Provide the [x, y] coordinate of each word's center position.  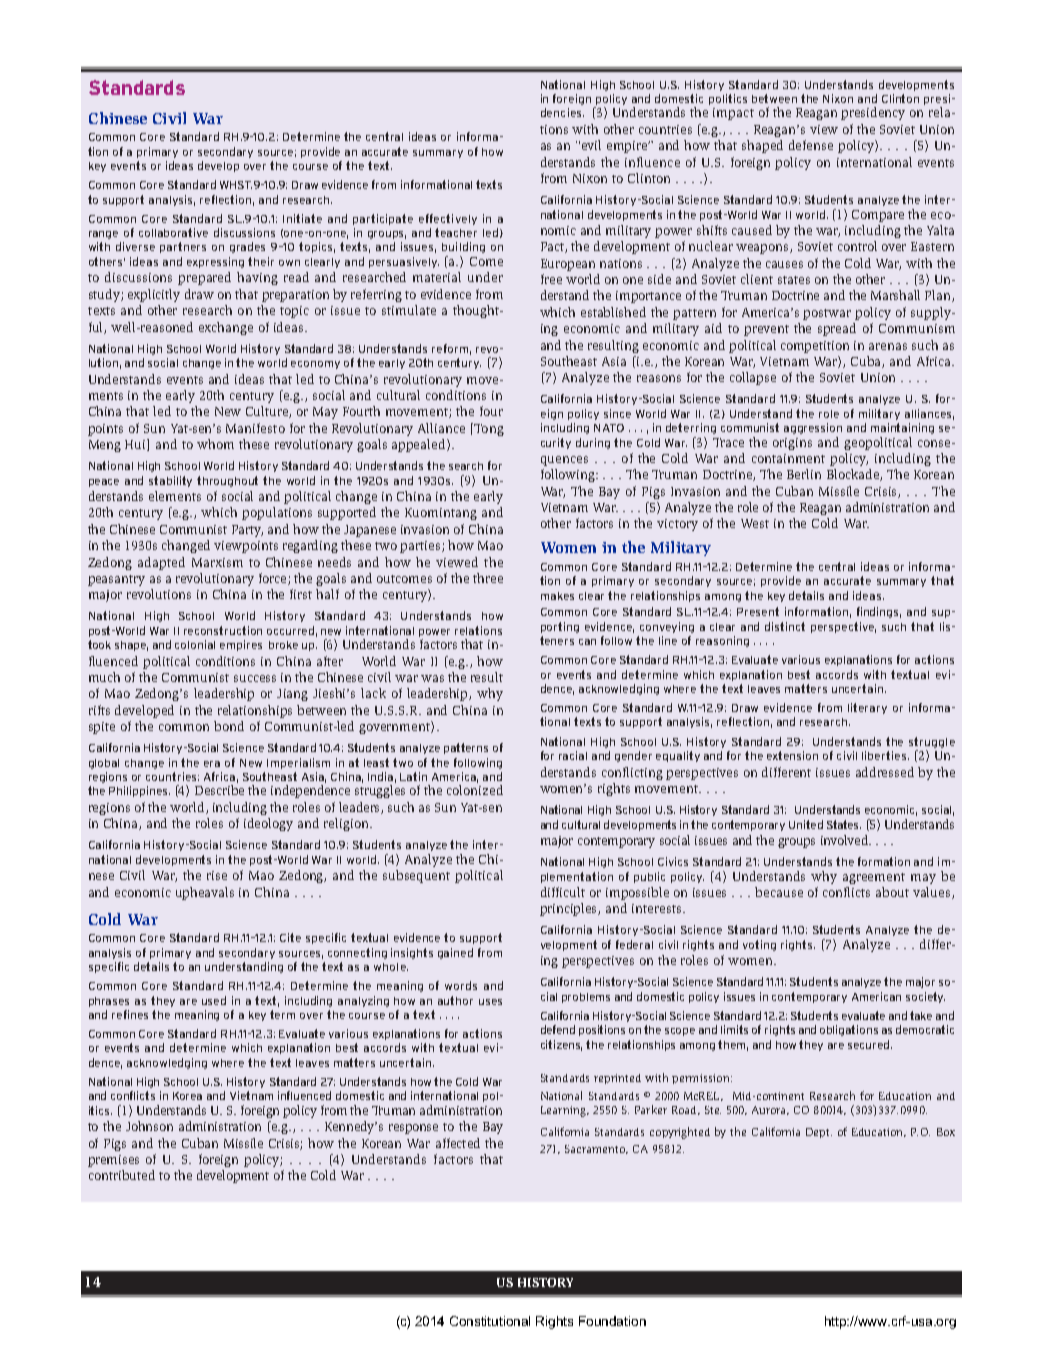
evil [591, 145]
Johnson [149, 1126]
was [432, 678]
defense [811, 145]
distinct [785, 626]
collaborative [173, 232]
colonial [195, 644]
